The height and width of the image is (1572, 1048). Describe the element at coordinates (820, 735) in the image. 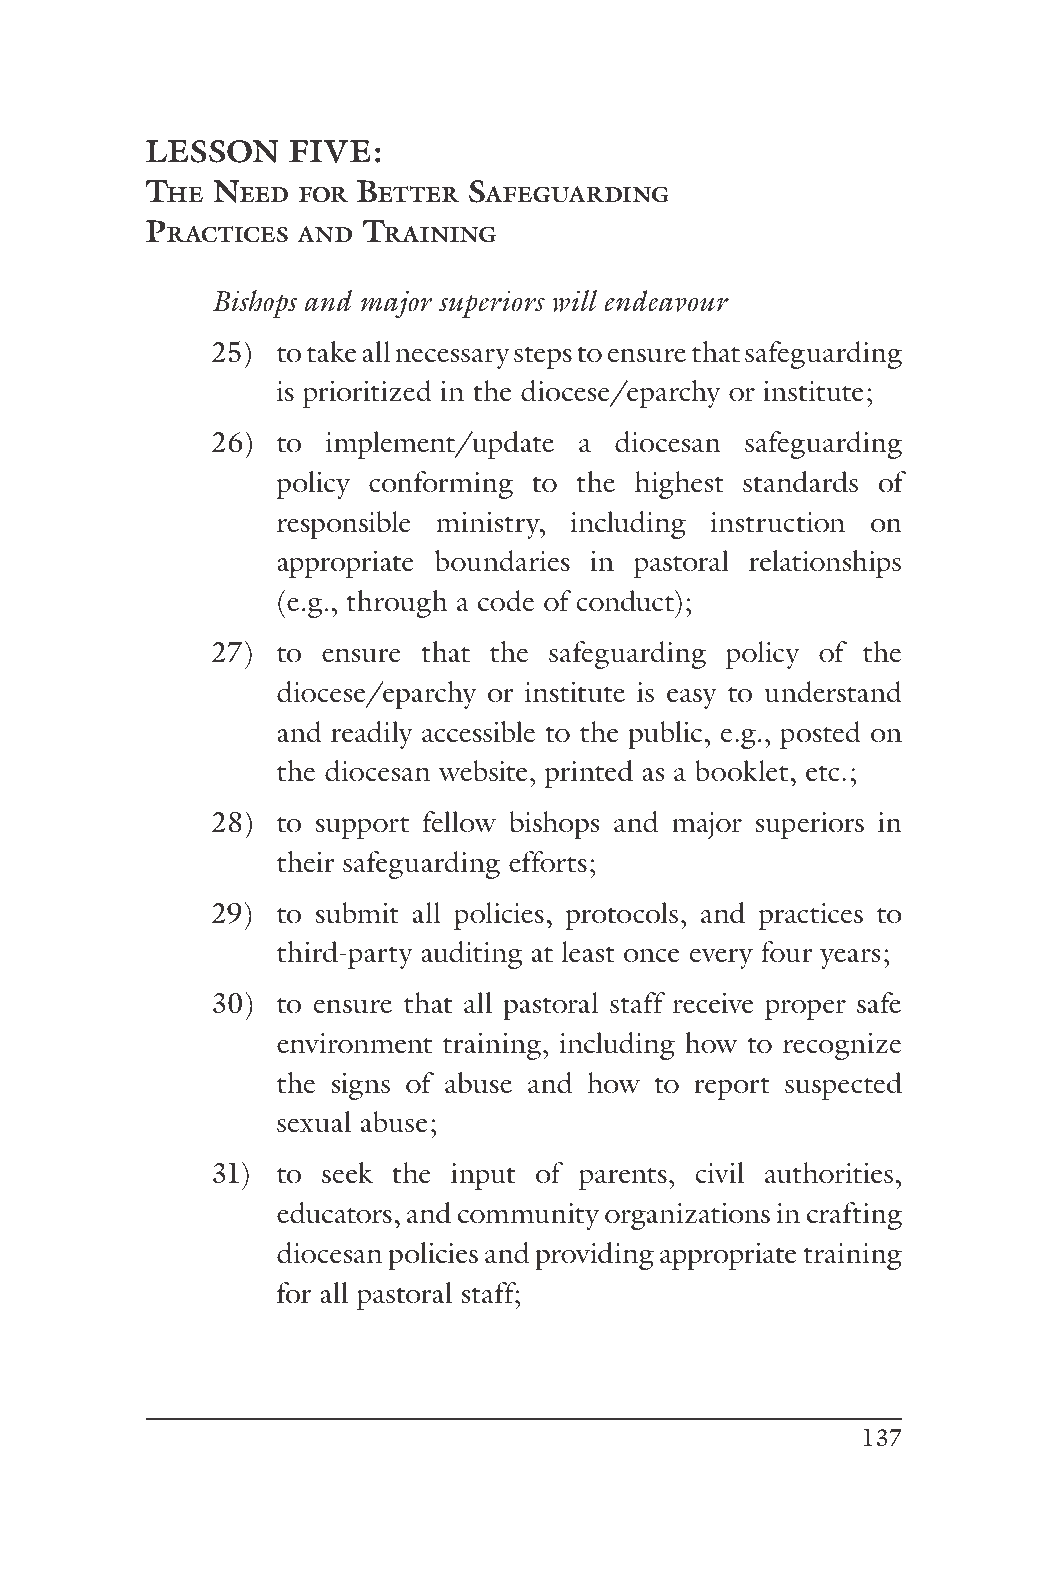

I see `posted` at that location.
